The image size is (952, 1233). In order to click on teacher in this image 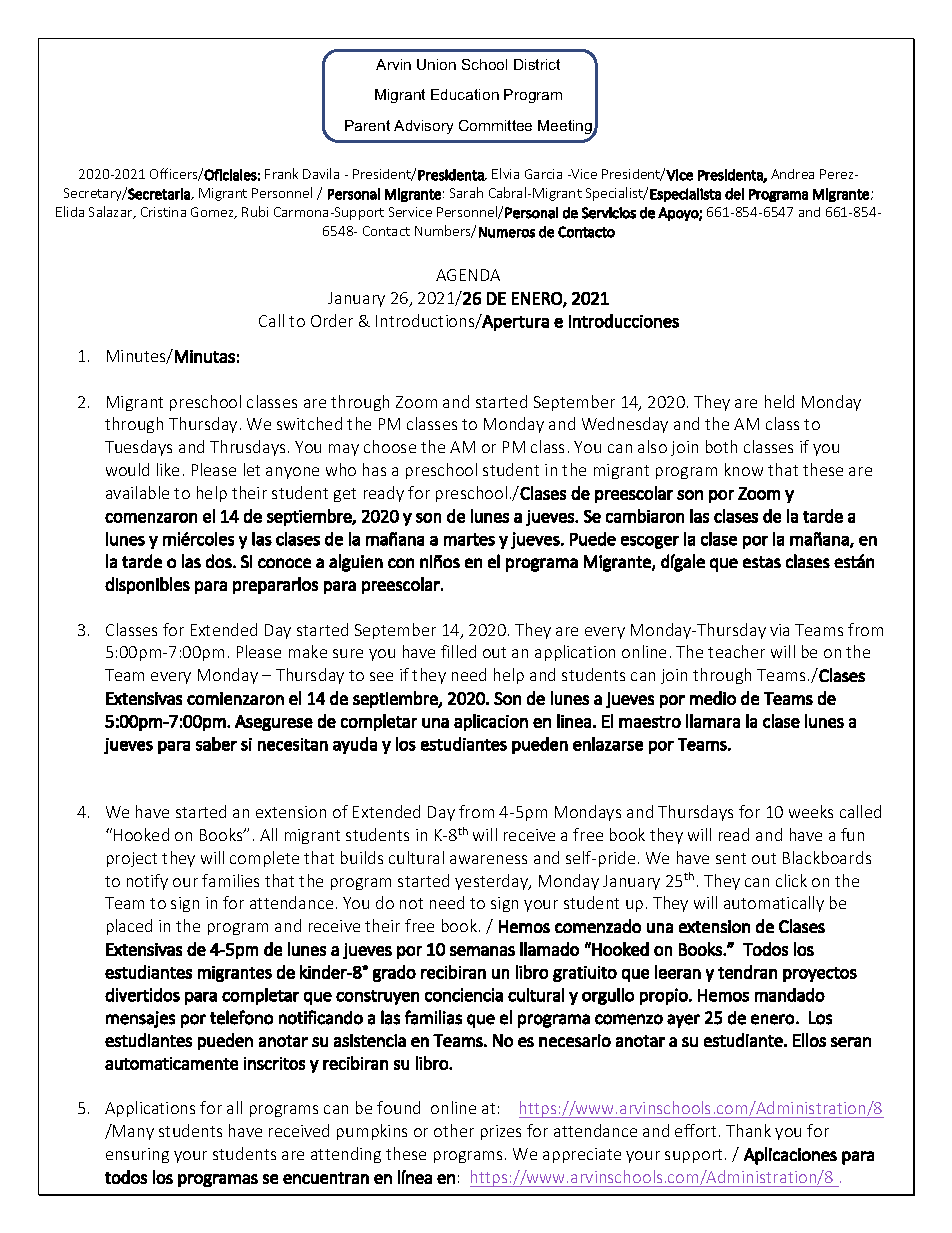, I will do `click(736, 651)`.
